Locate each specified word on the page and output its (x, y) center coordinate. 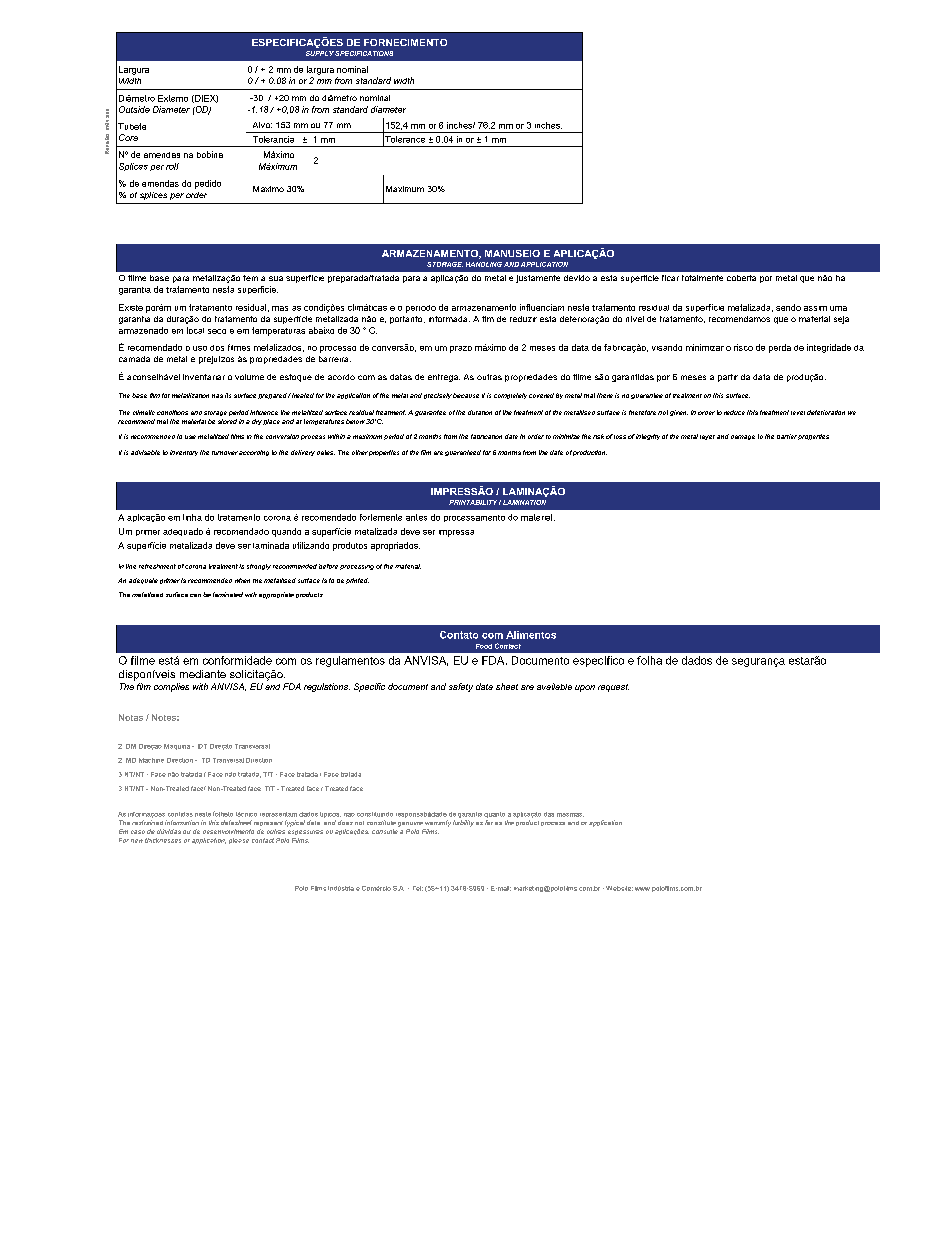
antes (416, 517)
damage (743, 437)
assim (815, 308)
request (613, 688)
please (239, 841)
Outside (134, 109)
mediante (203, 674)
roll (172, 166)
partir (728, 378)
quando (286, 532)
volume (249, 377)
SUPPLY (320, 53)
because (466, 395)
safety (461, 687)
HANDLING (484, 264)
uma (838, 308)
